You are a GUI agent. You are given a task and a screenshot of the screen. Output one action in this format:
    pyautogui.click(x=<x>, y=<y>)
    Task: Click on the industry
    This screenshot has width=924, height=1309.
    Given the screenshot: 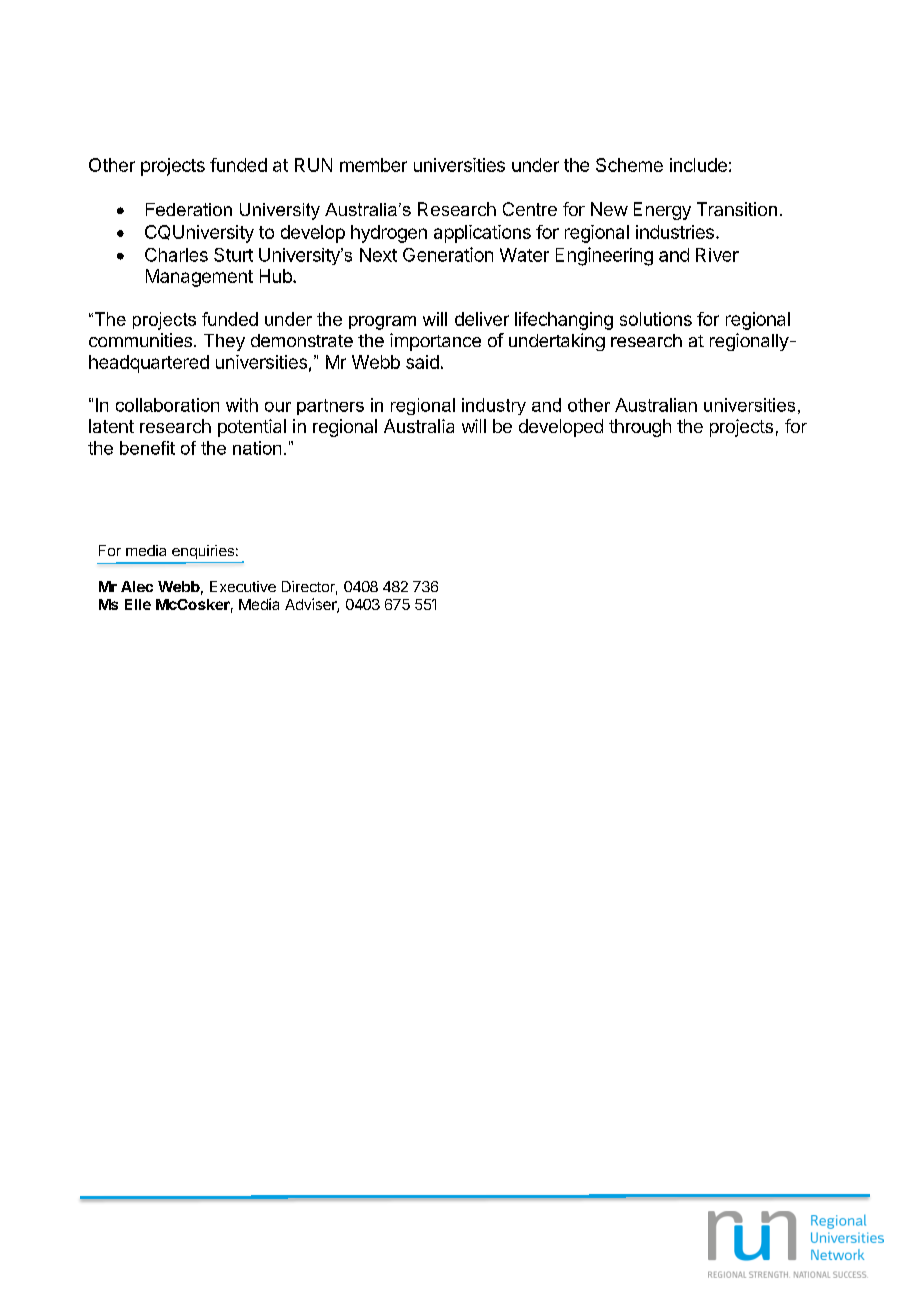 What is the action you would take?
    pyautogui.click(x=494, y=406)
